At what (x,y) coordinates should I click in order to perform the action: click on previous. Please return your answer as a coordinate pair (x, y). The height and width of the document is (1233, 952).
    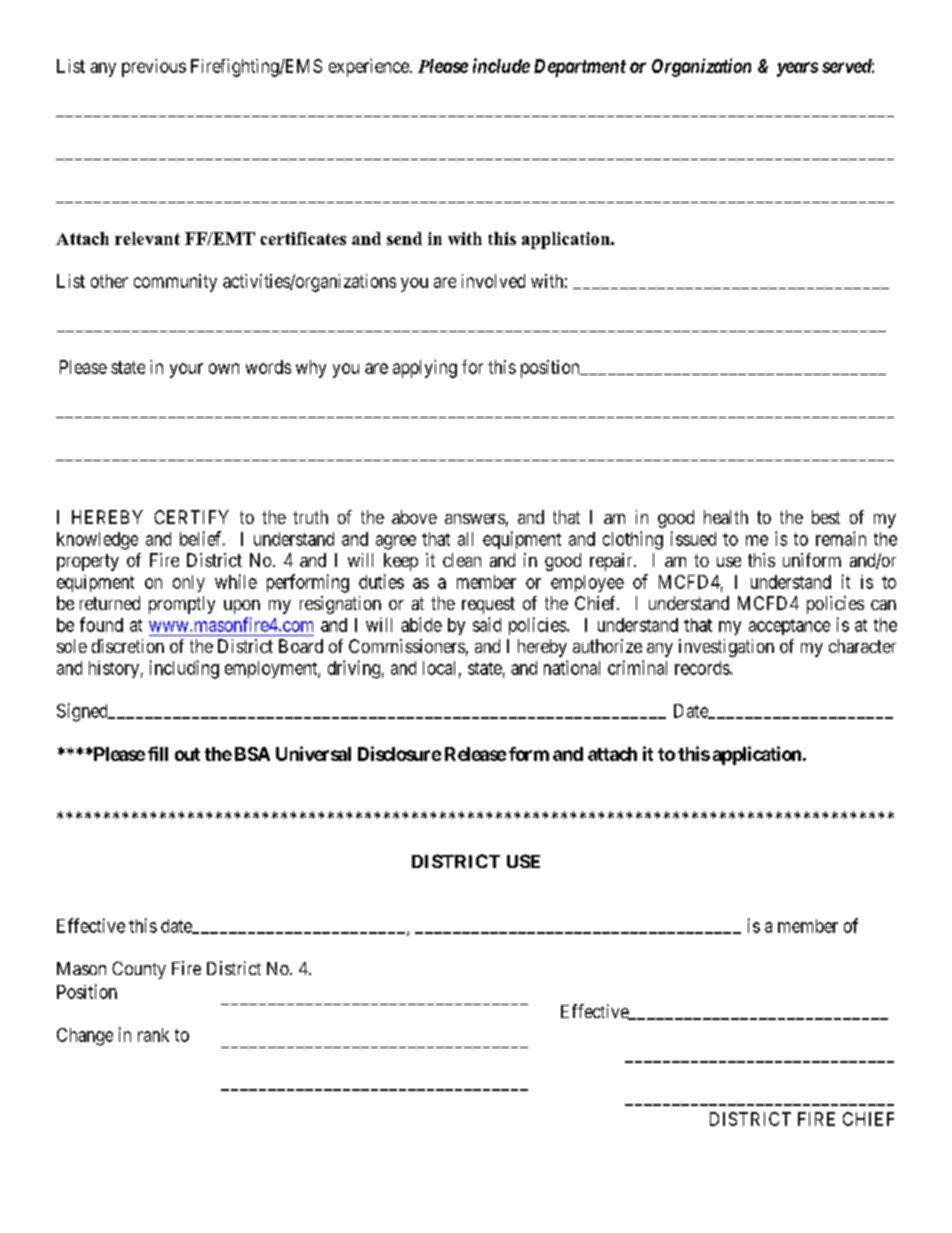
    Looking at the image, I should click on (154, 68).
